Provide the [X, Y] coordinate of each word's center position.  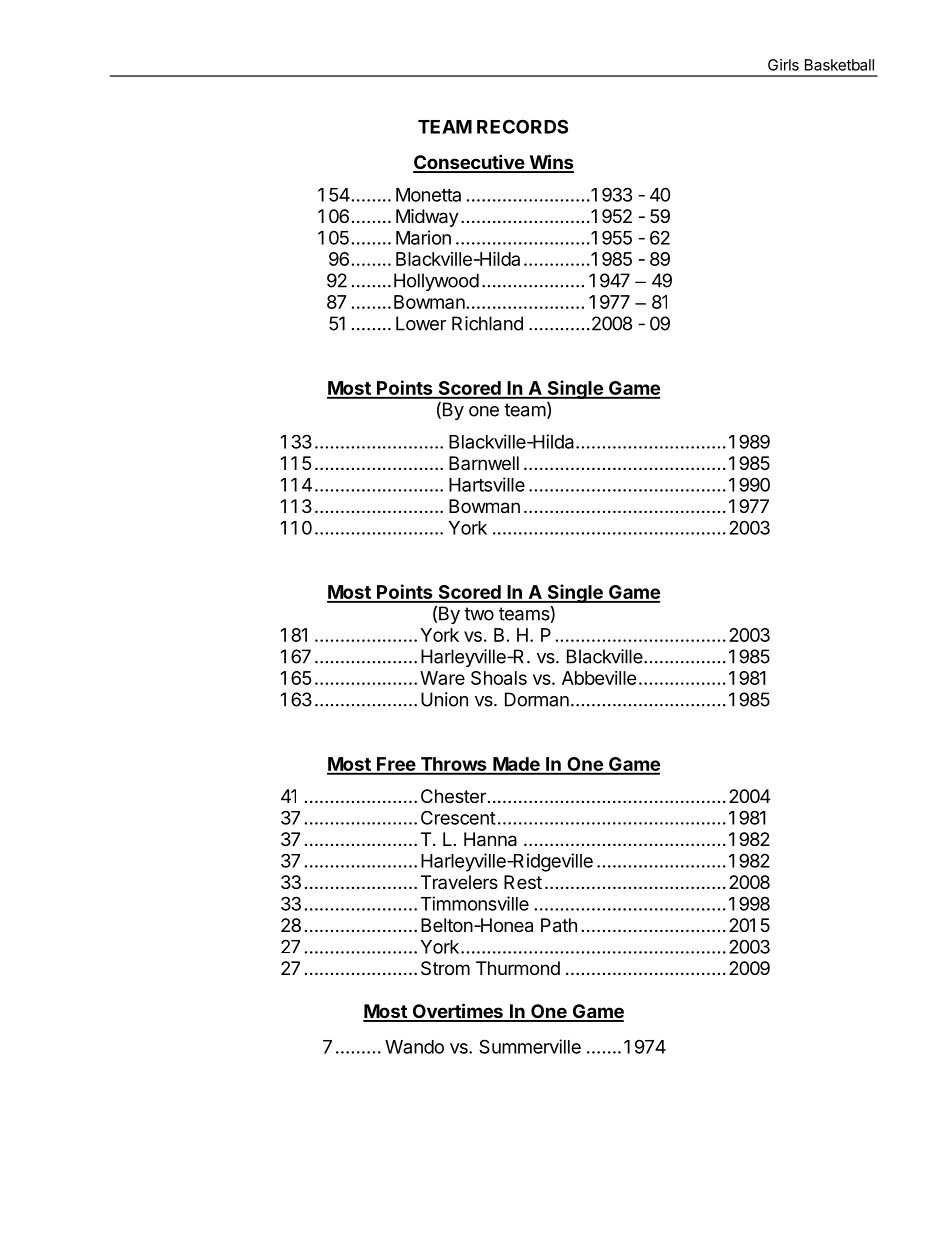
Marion [423, 237]
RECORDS [522, 126]
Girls [783, 65]
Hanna [490, 839]
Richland [487, 323]
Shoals [499, 678]
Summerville [530, 1046]
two [479, 614]
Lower [421, 323]
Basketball [839, 65]
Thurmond [518, 968]
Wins [550, 163]
